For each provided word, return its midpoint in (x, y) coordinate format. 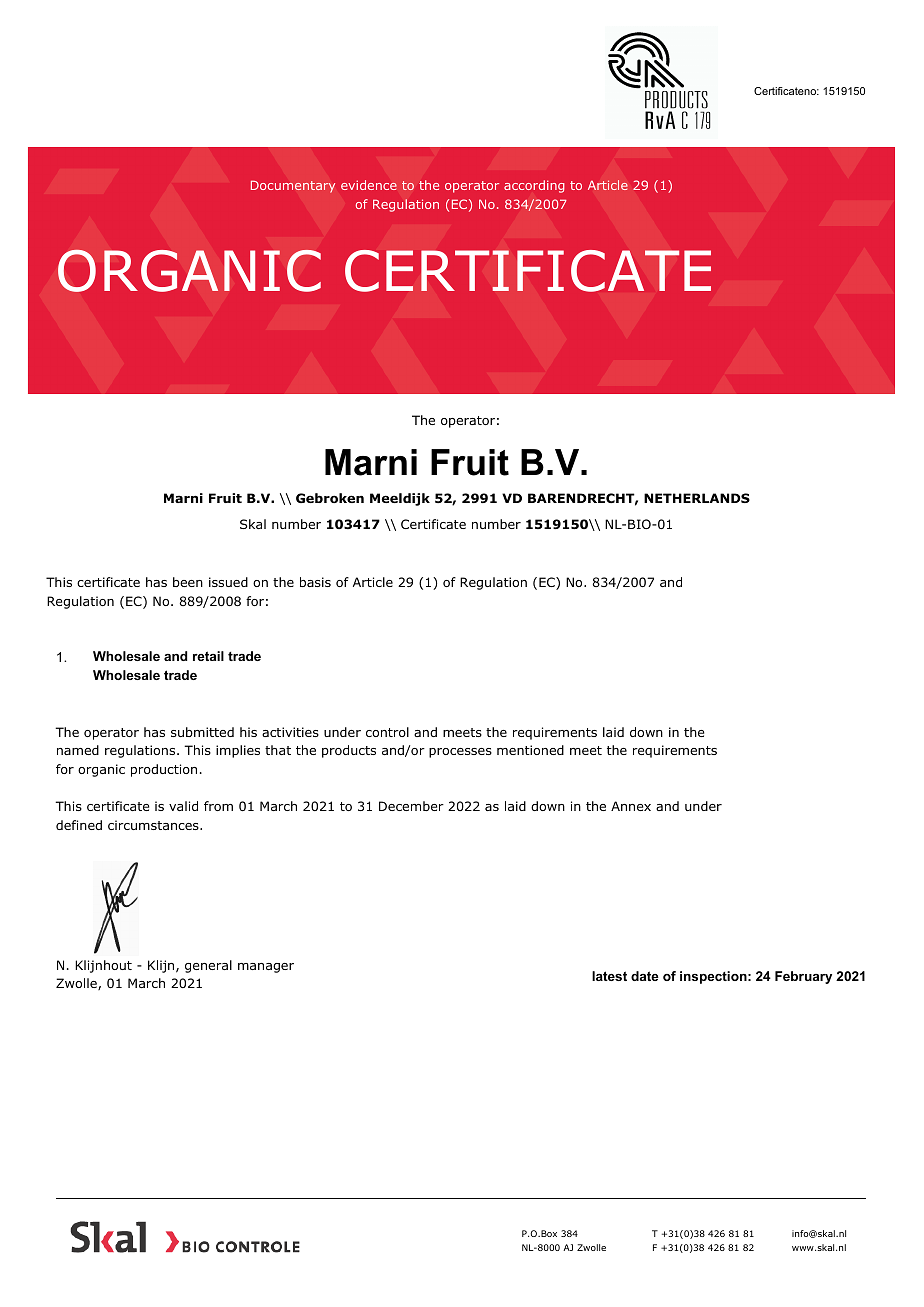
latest (609, 976)
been (188, 582)
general (208, 966)
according (534, 186)
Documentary (293, 186)
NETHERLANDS (697, 498)
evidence (369, 185)
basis (315, 582)
